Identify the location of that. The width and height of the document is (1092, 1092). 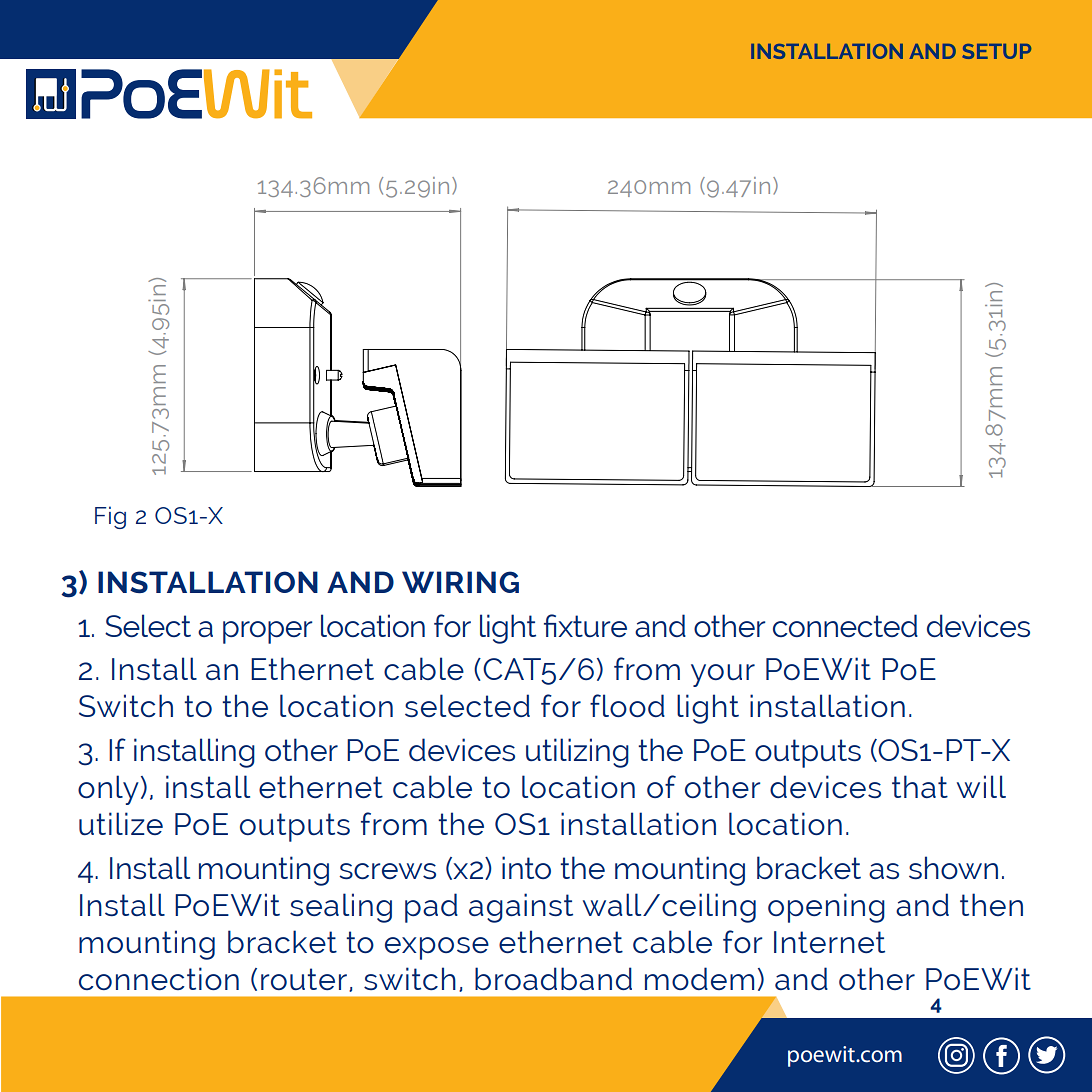
(920, 786).
